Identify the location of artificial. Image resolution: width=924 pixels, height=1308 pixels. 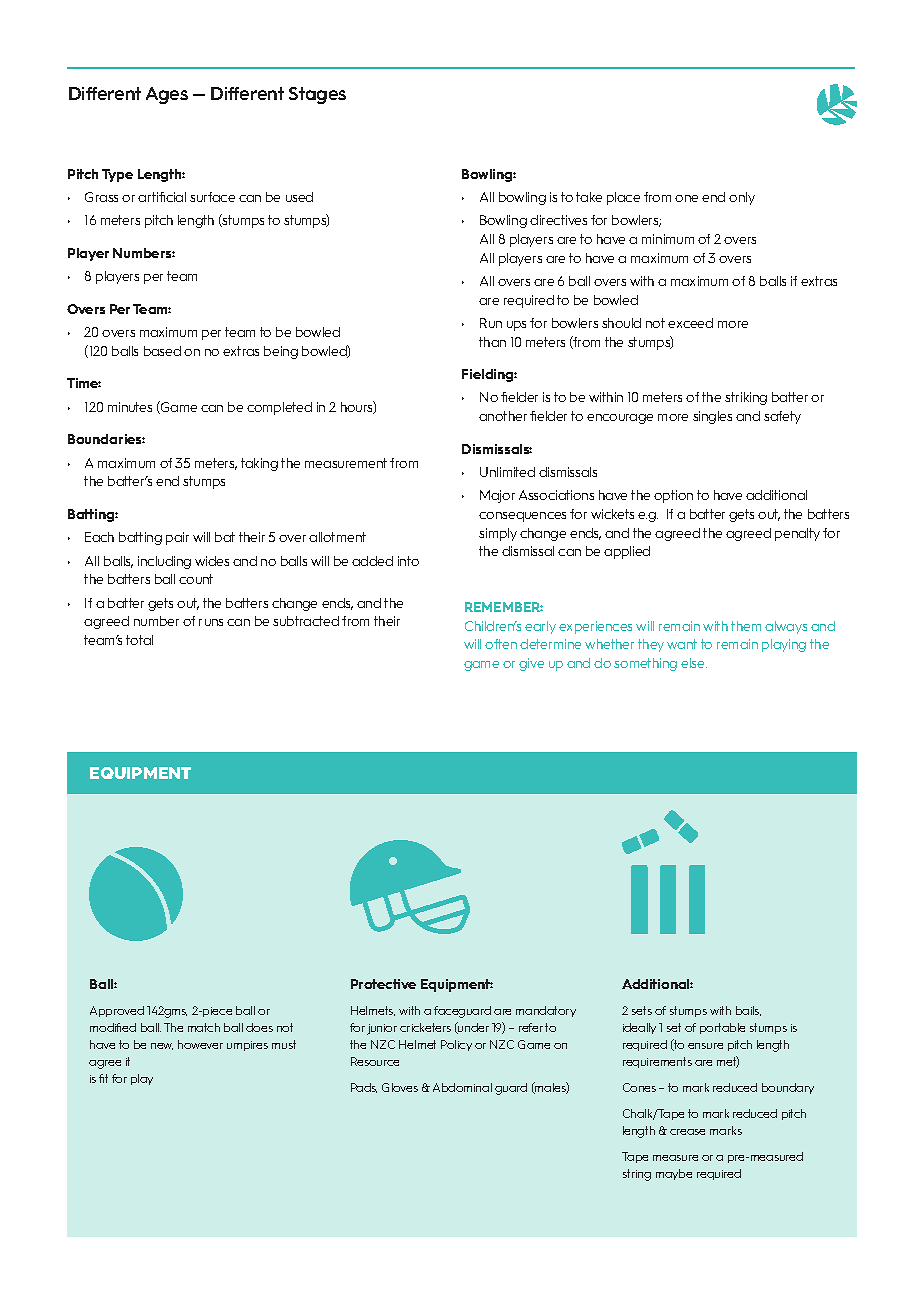
(162, 197).
